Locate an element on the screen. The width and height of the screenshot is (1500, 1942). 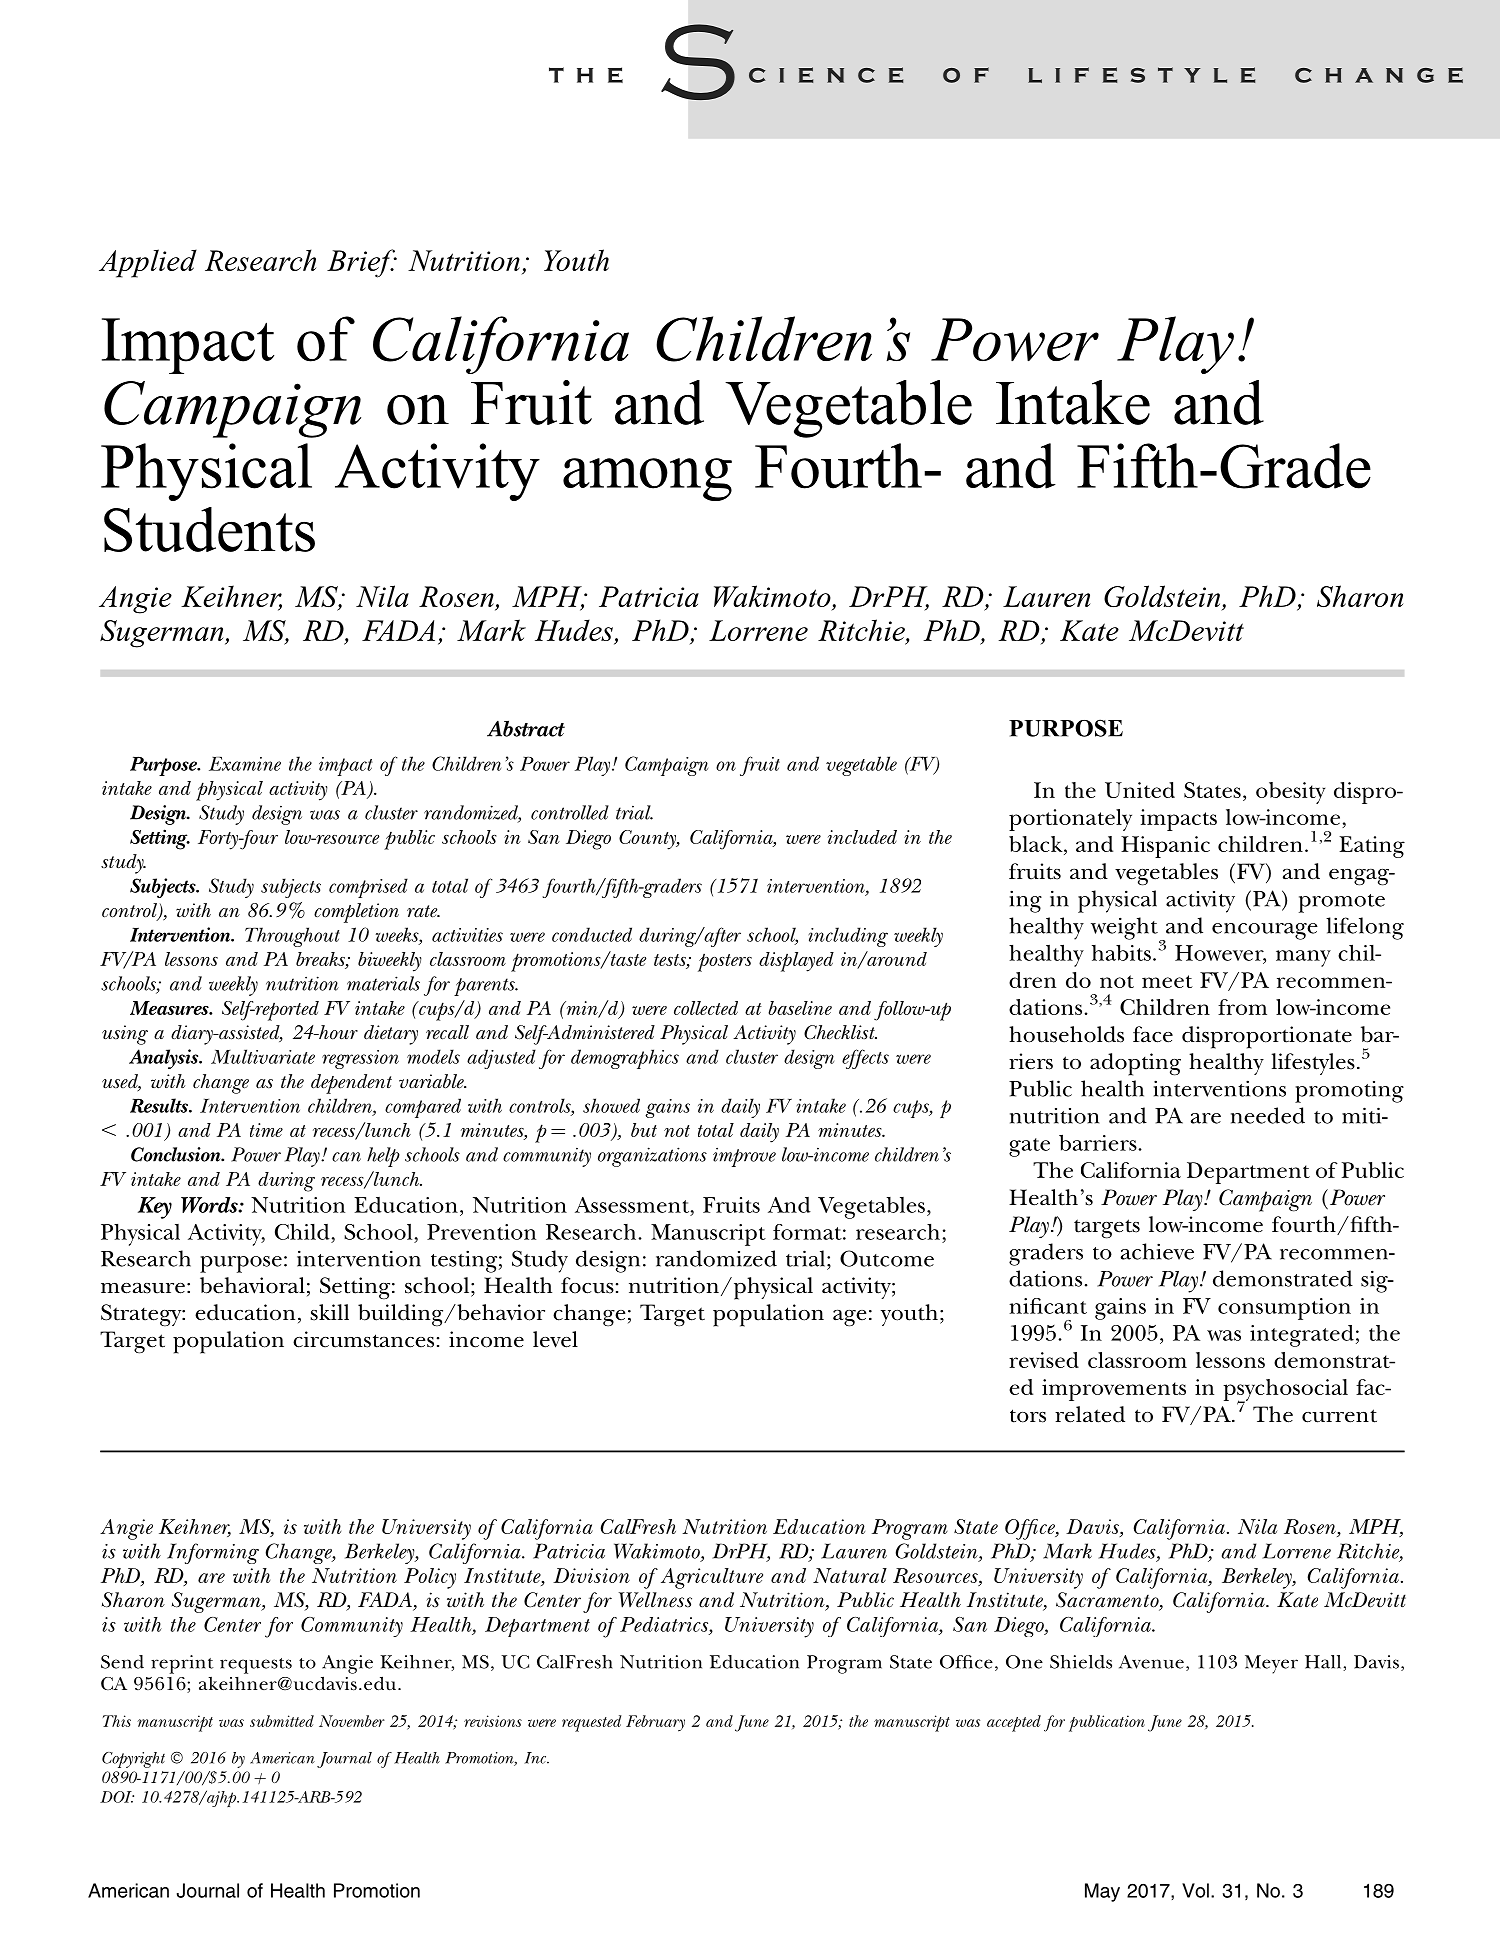
Agriculture is located at coordinates (712, 1578).
